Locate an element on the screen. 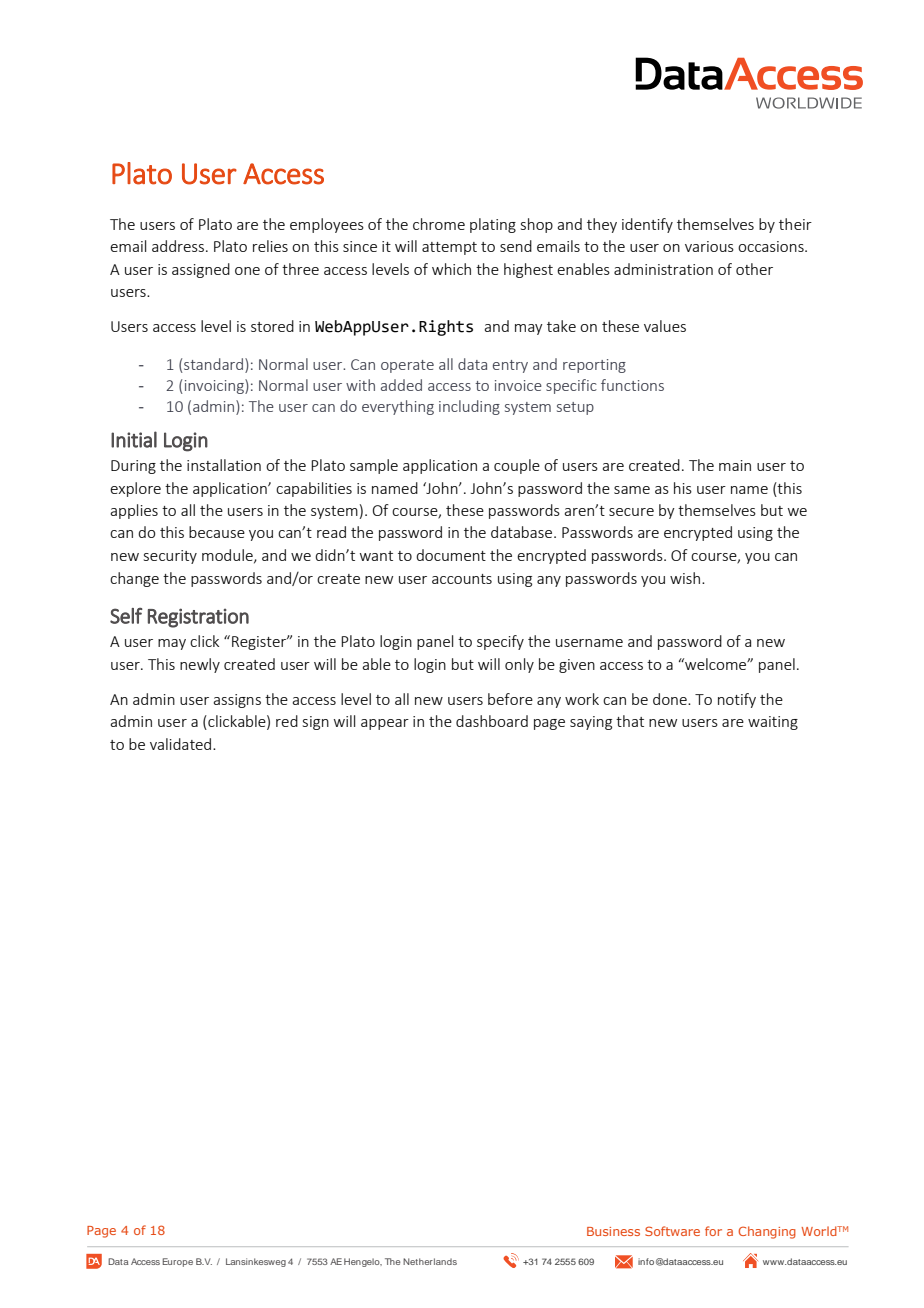 The width and height of the screenshot is (924, 1308). dashboard is located at coordinates (492, 721).
